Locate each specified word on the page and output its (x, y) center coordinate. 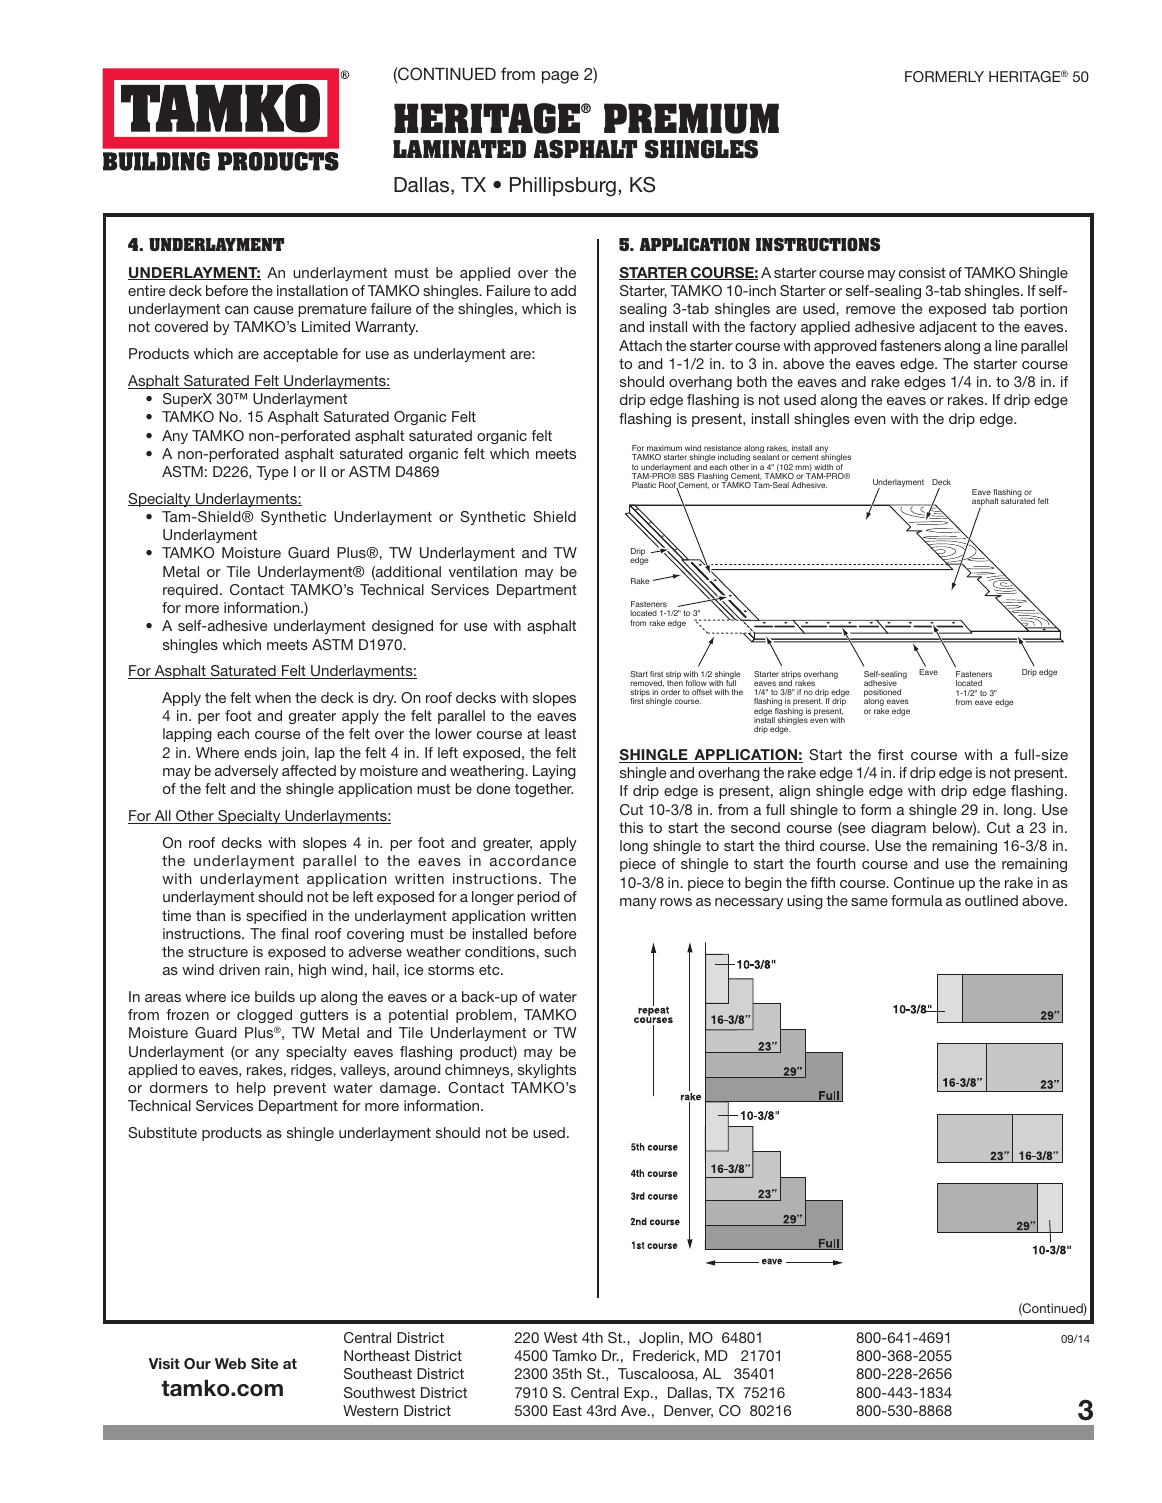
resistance (723, 448)
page (560, 77)
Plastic (644, 485)
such (560, 951)
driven (239, 969)
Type (272, 473)
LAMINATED (459, 149)
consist (922, 272)
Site (264, 1363)
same (869, 902)
